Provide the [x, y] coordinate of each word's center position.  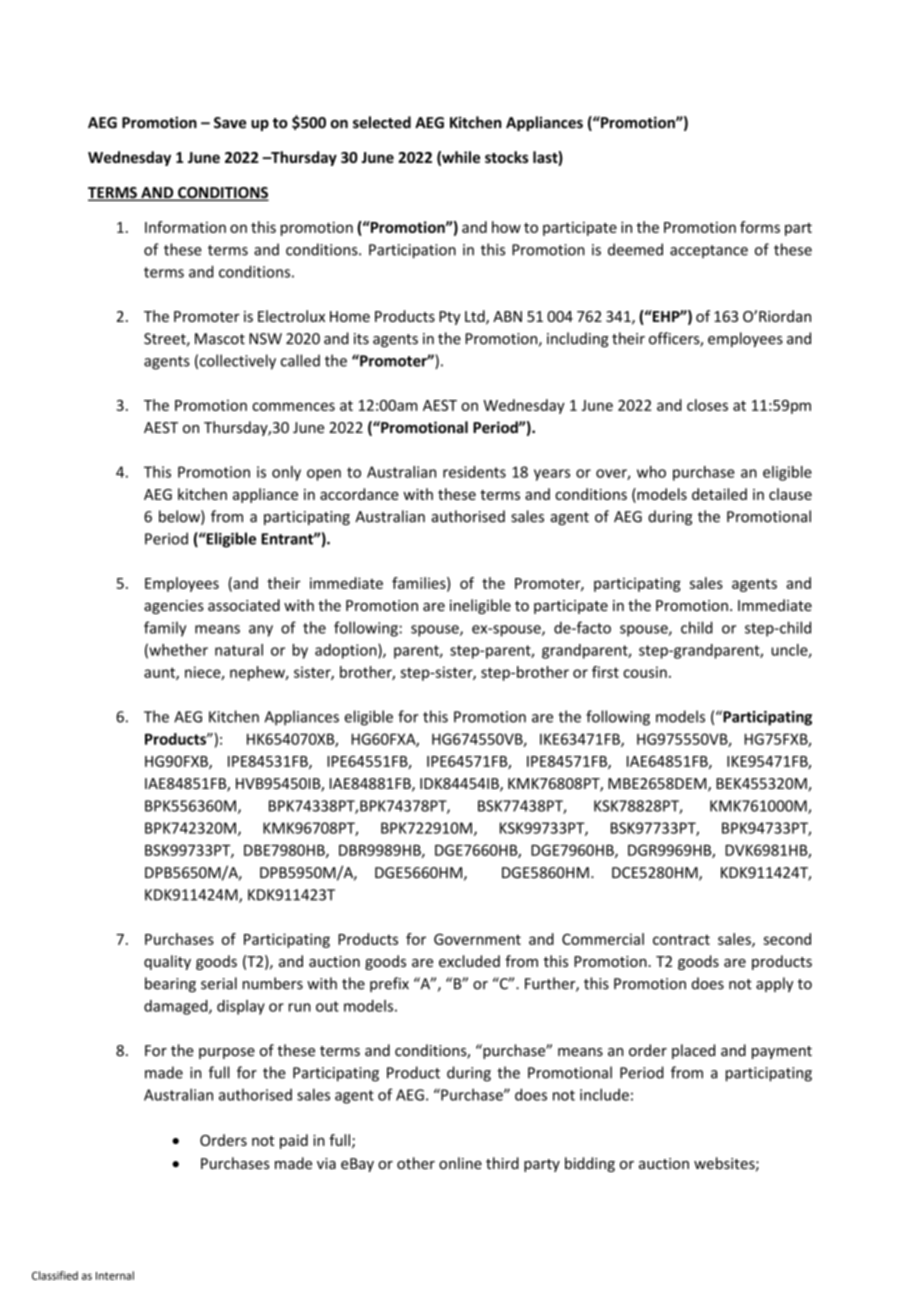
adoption [347, 651]
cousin [645, 672]
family [165, 629]
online [460, 1163]
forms [760, 227]
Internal [115, 1275]
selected [382, 122]
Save [230, 123]
